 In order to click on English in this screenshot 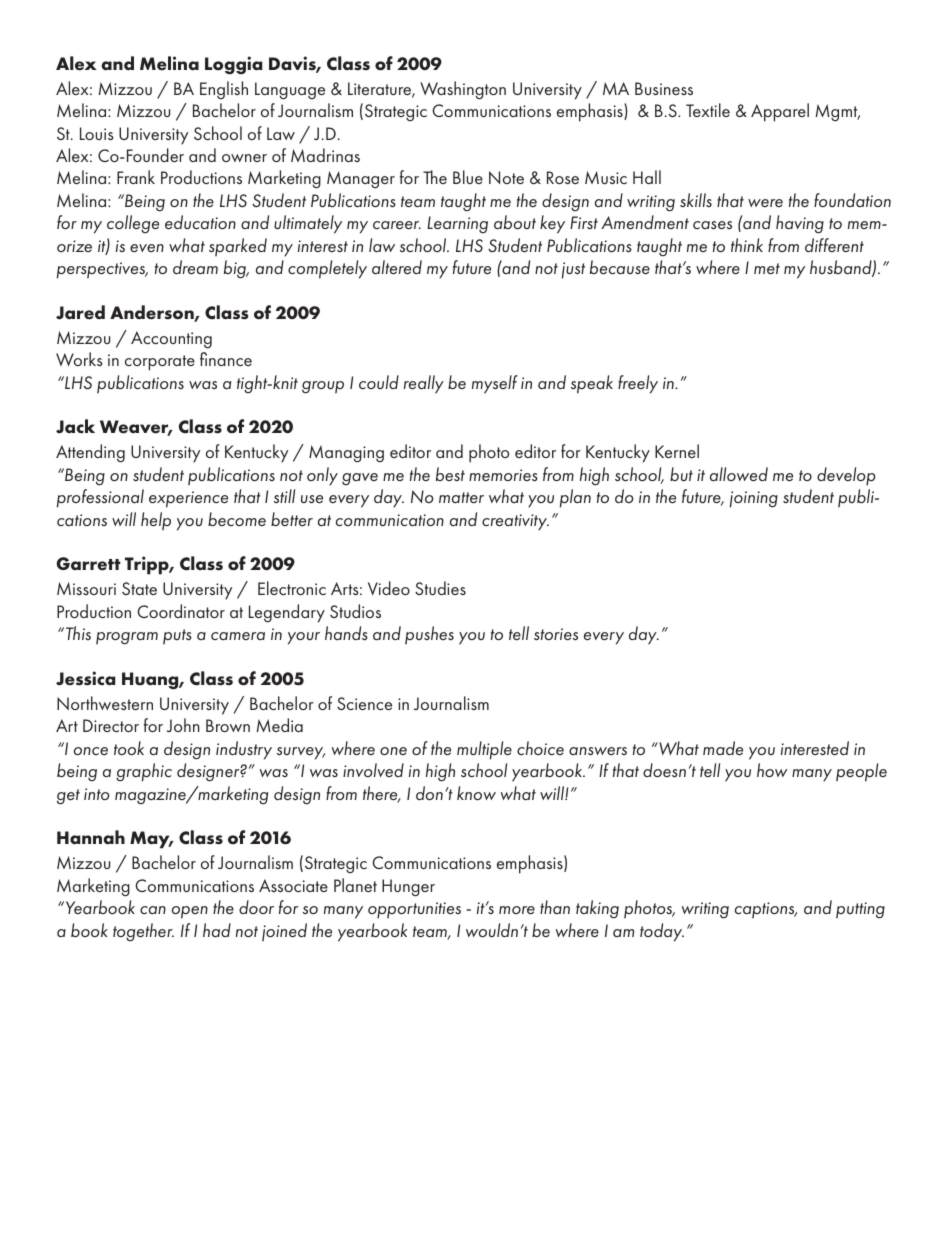, I will do `click(224, 90)`.
